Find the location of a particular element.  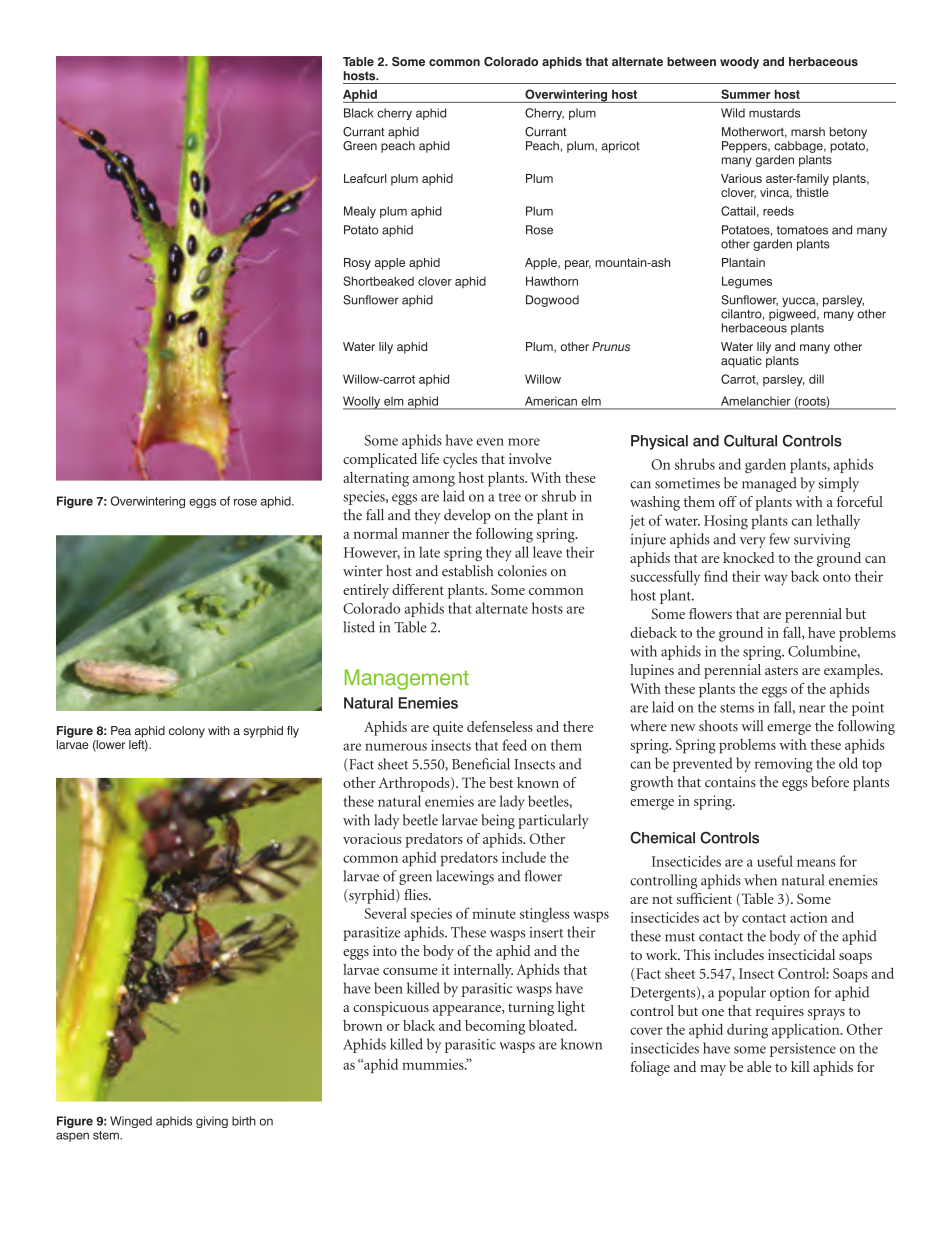

cycles is located at coordinates (460, 460).
